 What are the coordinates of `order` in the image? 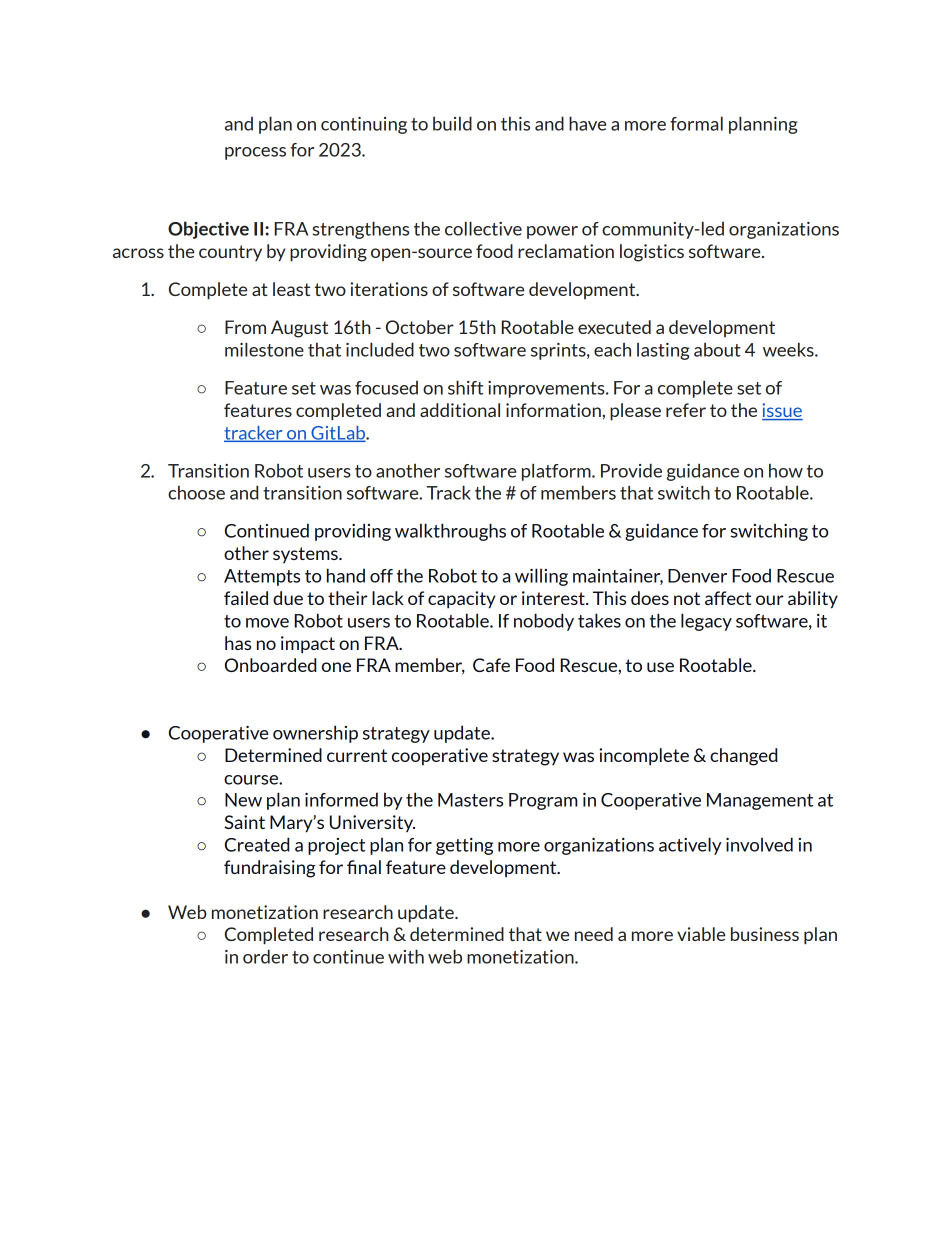 It's located at (265, 956).
